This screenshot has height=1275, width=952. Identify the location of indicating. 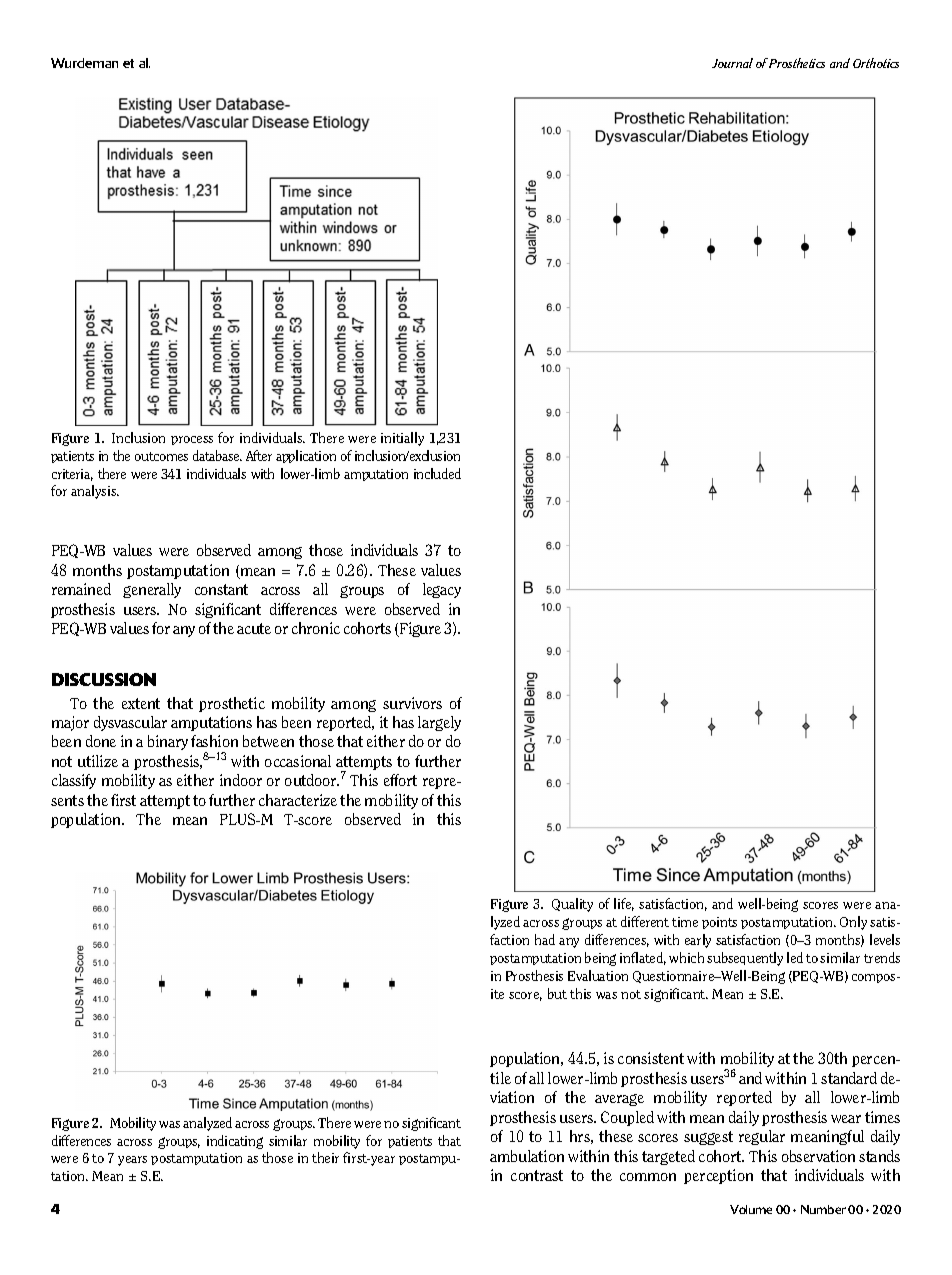
(235, 1142).
